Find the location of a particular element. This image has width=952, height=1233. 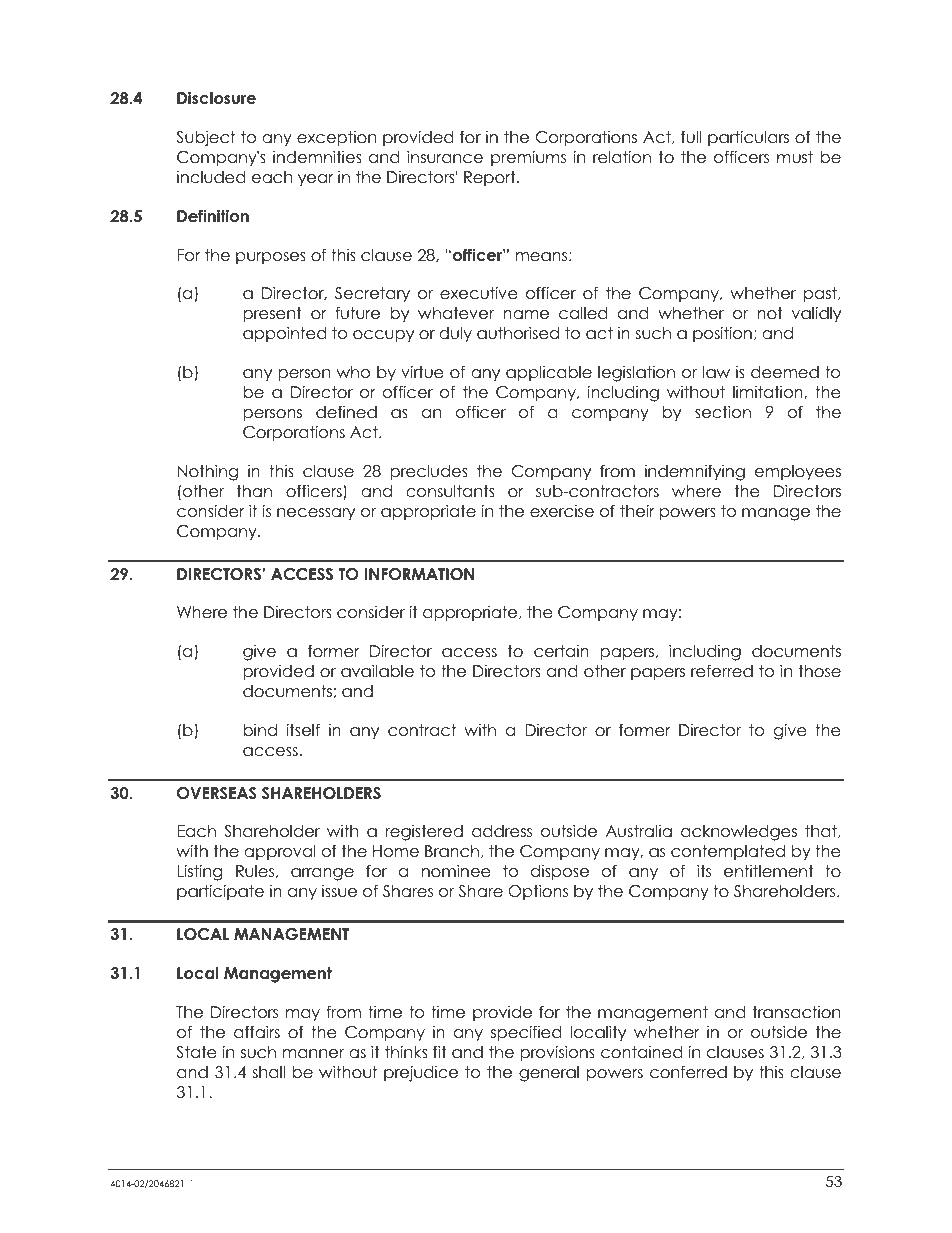

INFORMATION is located at coordinates (419, 574).
